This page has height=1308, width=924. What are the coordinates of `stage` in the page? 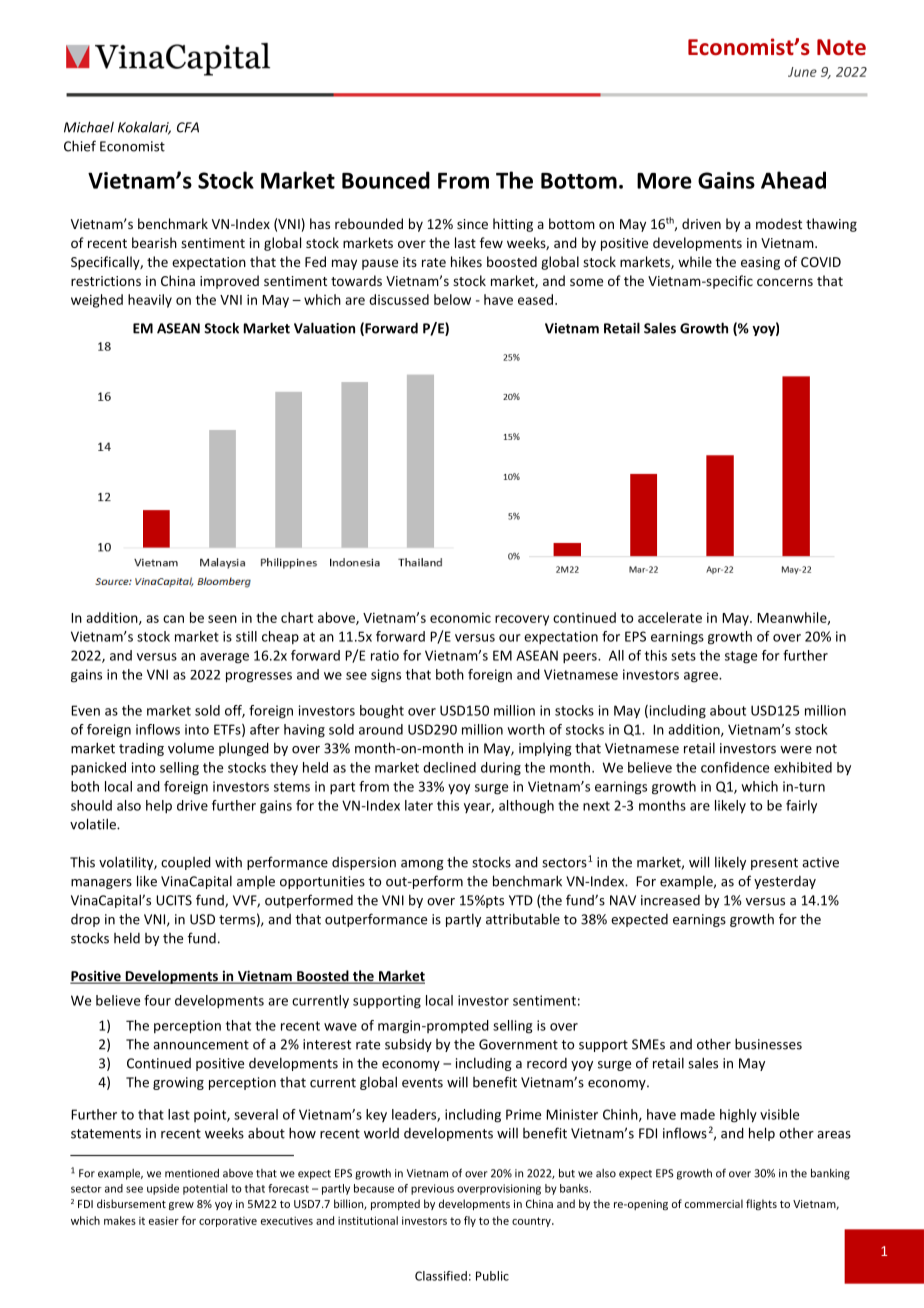 It's located at (741, 657).
